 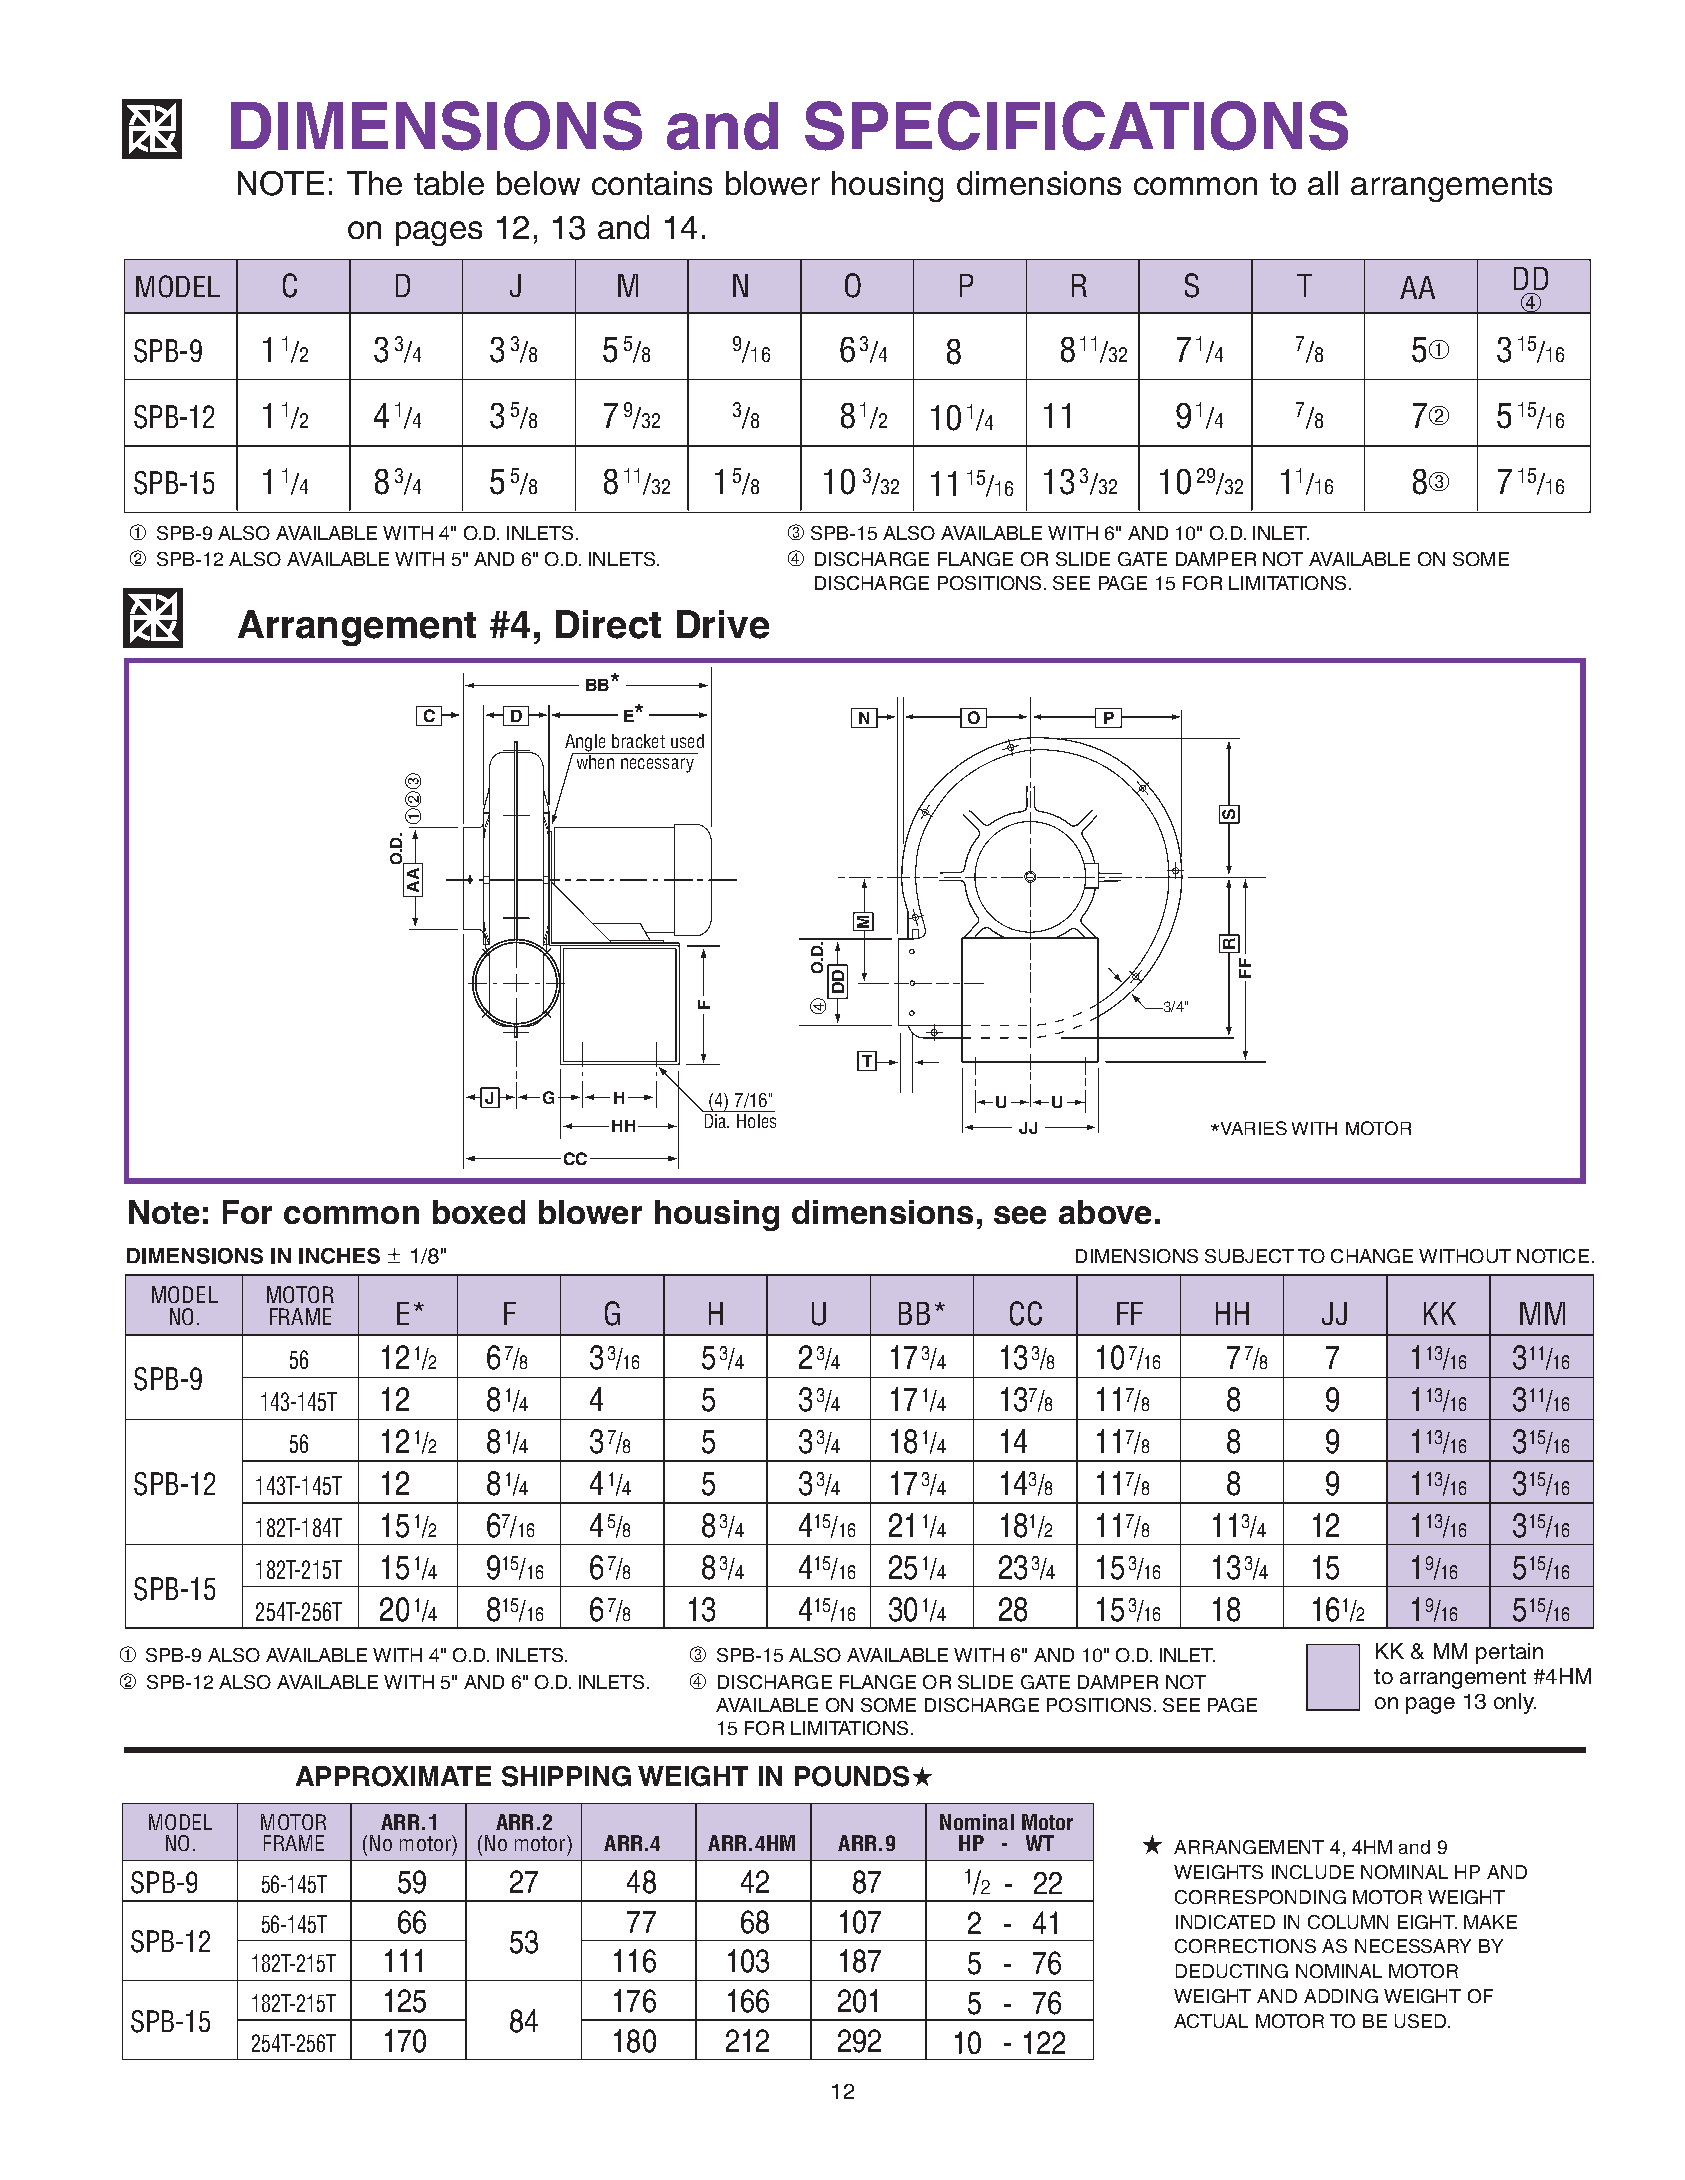 What do you see at coordinates (538, 183) in the screenshot?
I see `below` at bounding box center [538, 183].
